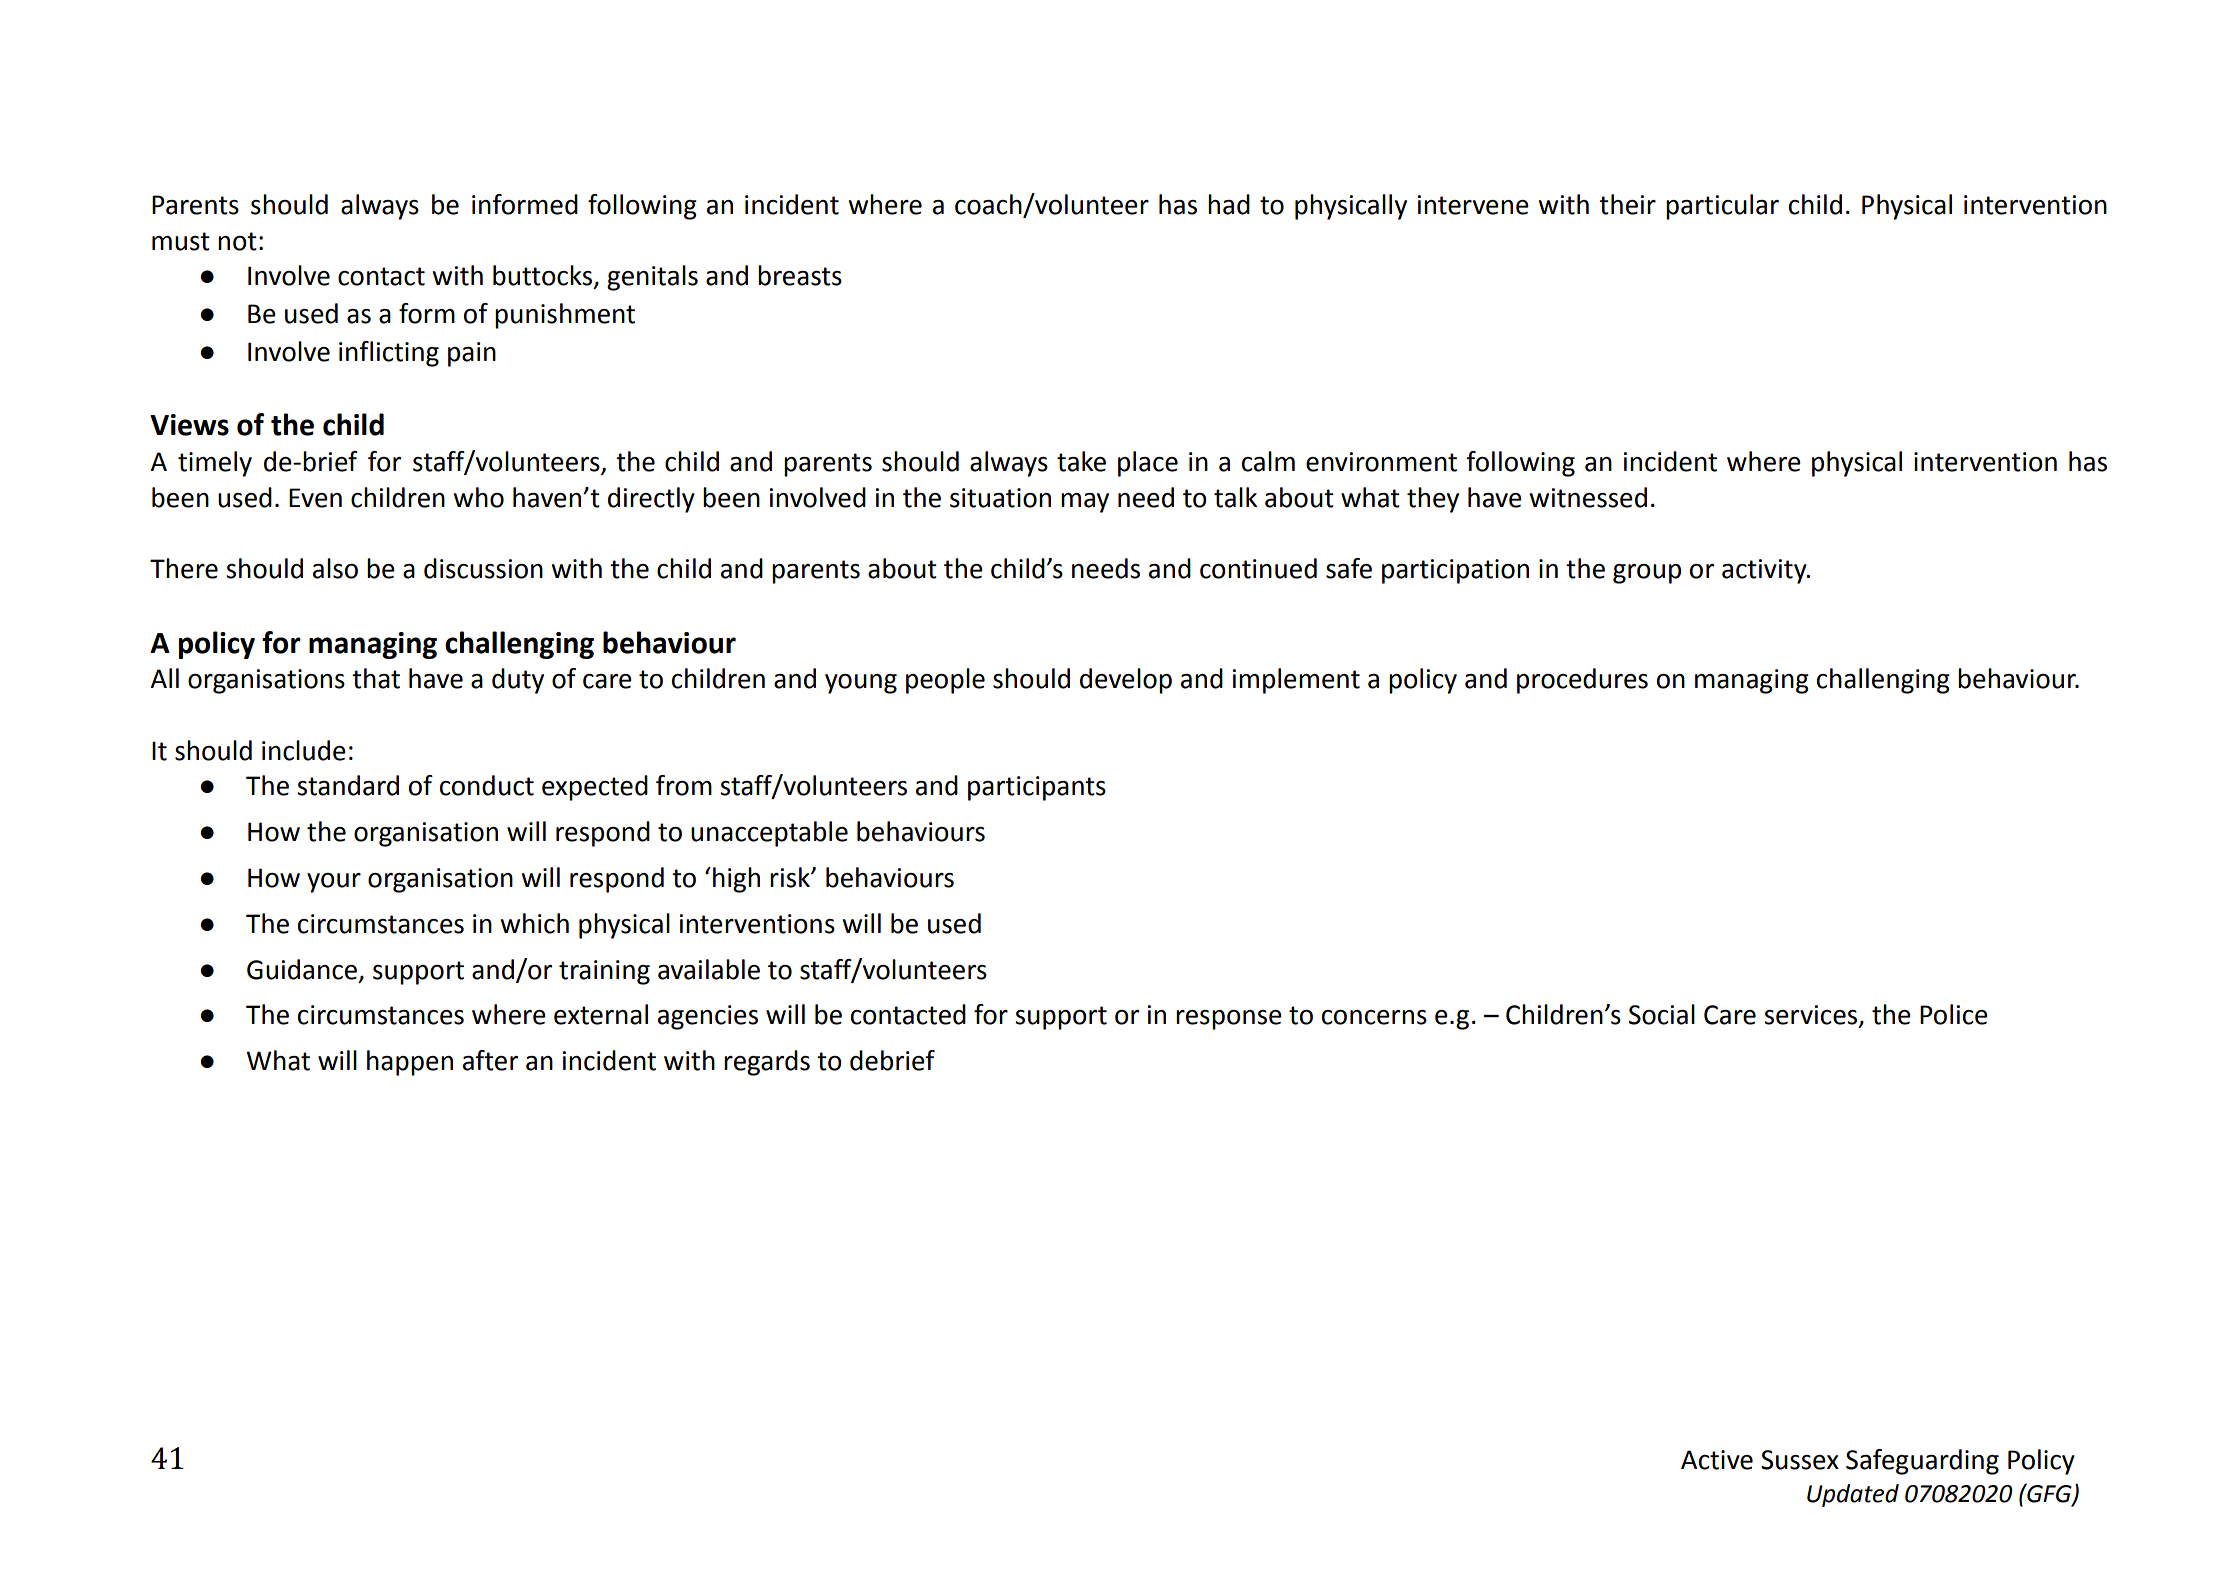 This screenshot has height=1583, width=2237. What do you see at coordinates (1717, 1460) in the screenshot?
I see `Active` at bounding box center [1717, 1460].
